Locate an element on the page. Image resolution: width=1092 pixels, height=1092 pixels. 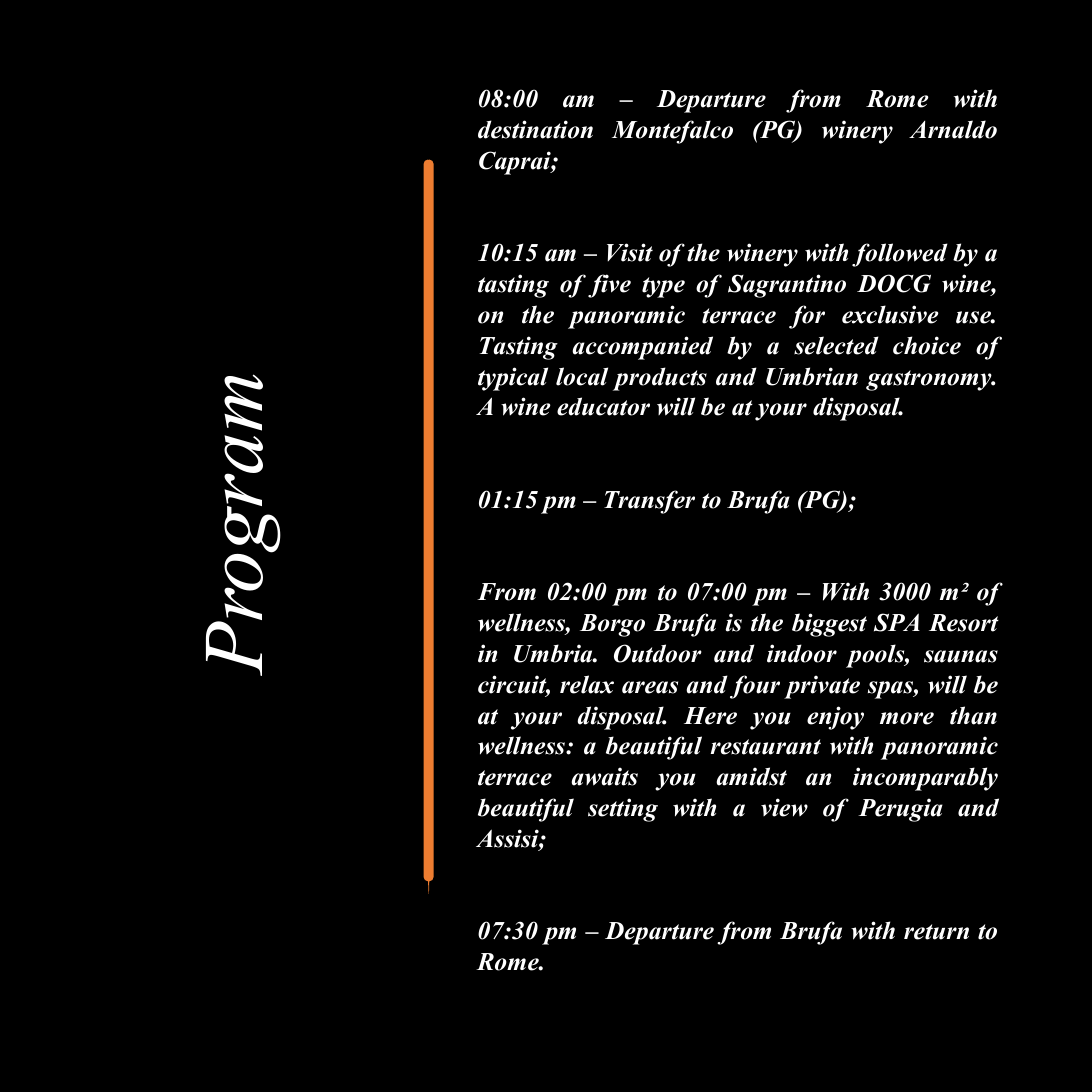
Resort is located at coordinates (964, 623).
